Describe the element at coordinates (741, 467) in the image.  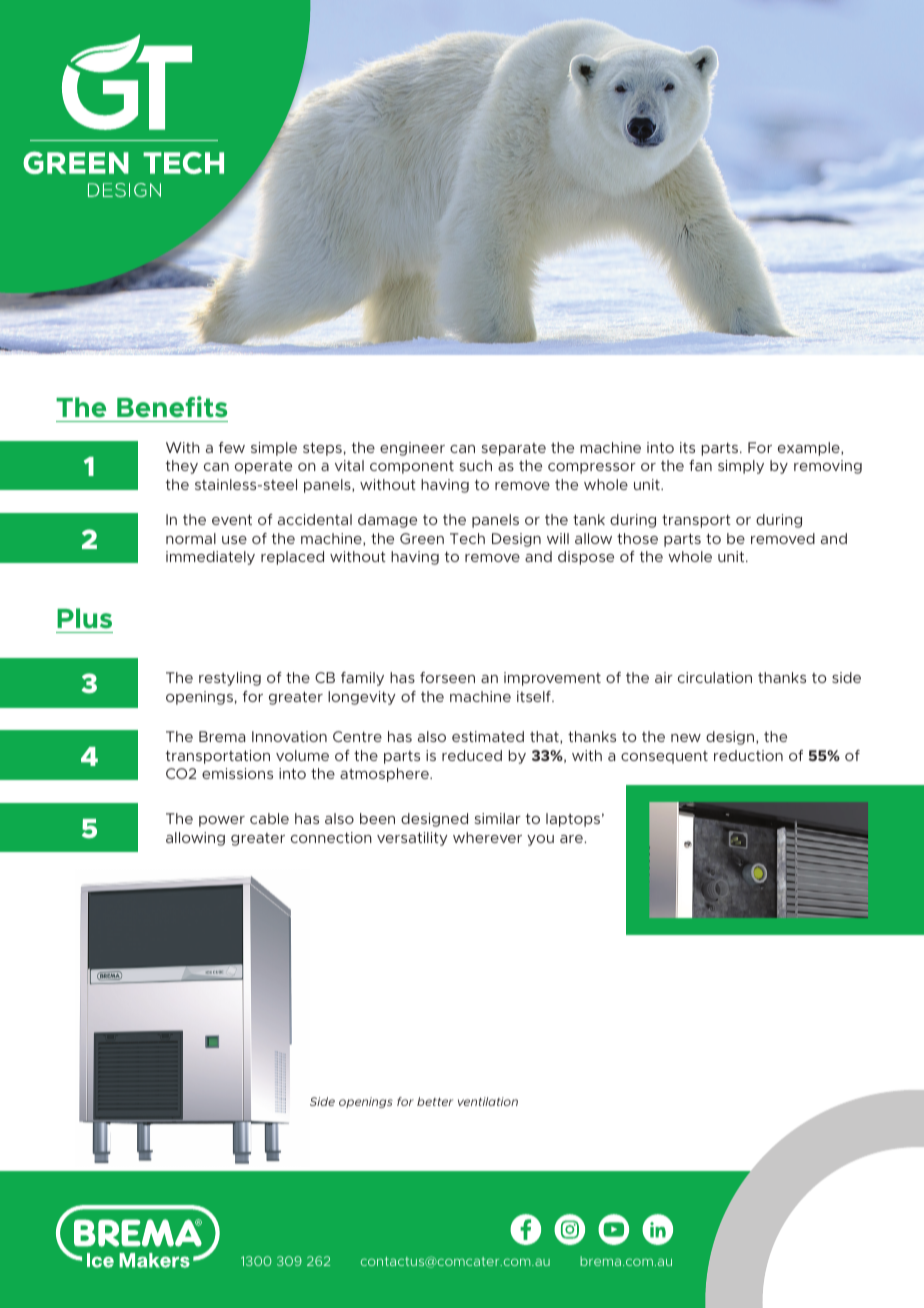
I see `simply` at that location.
